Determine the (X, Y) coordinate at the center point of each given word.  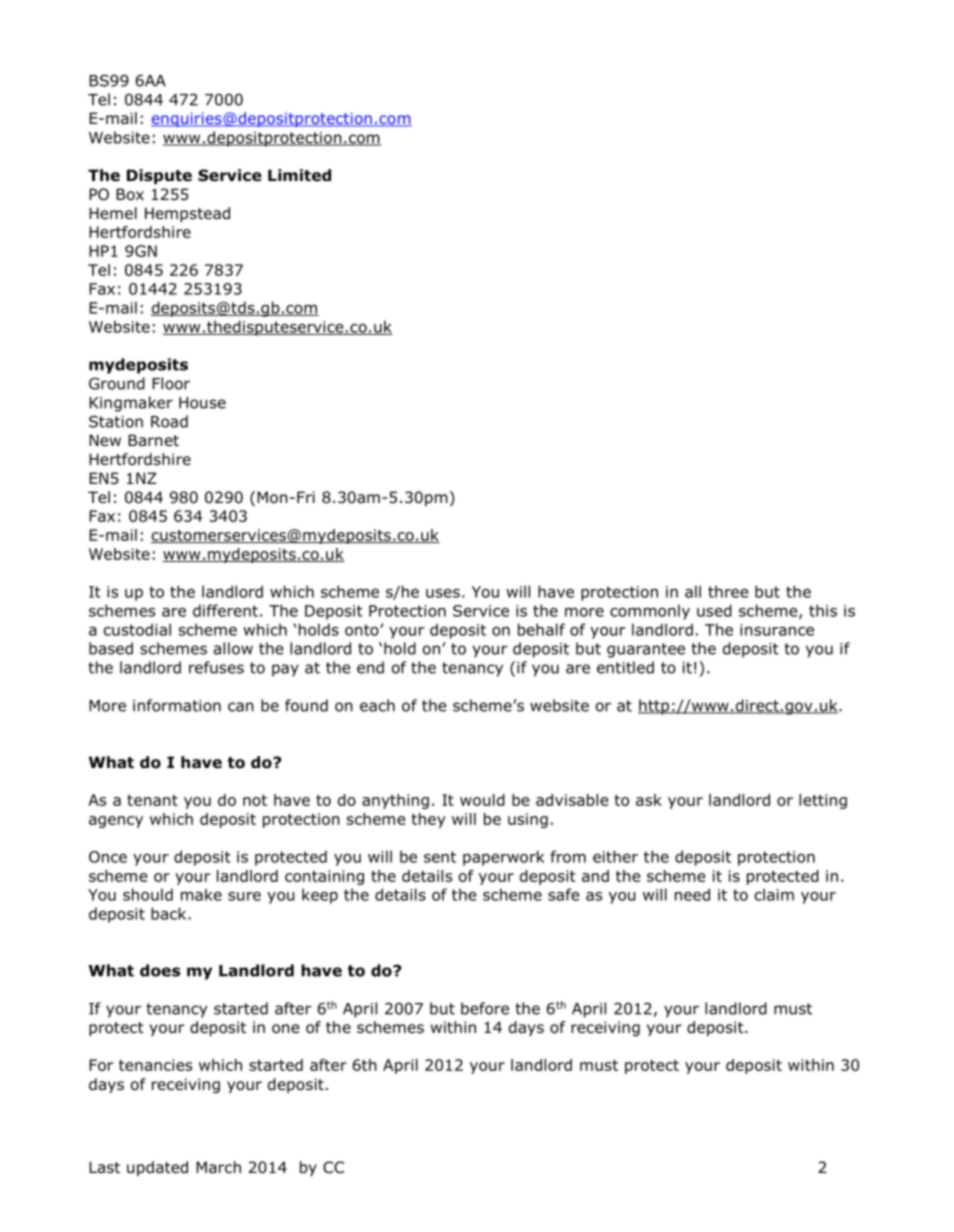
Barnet (153, 440)
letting (823, 801)
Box (130, 194)
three (728, 591)
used (714, 610)
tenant (152, 800)
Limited (299, 175)
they (428, 820)
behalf (541, 629)
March (218, 1167)
